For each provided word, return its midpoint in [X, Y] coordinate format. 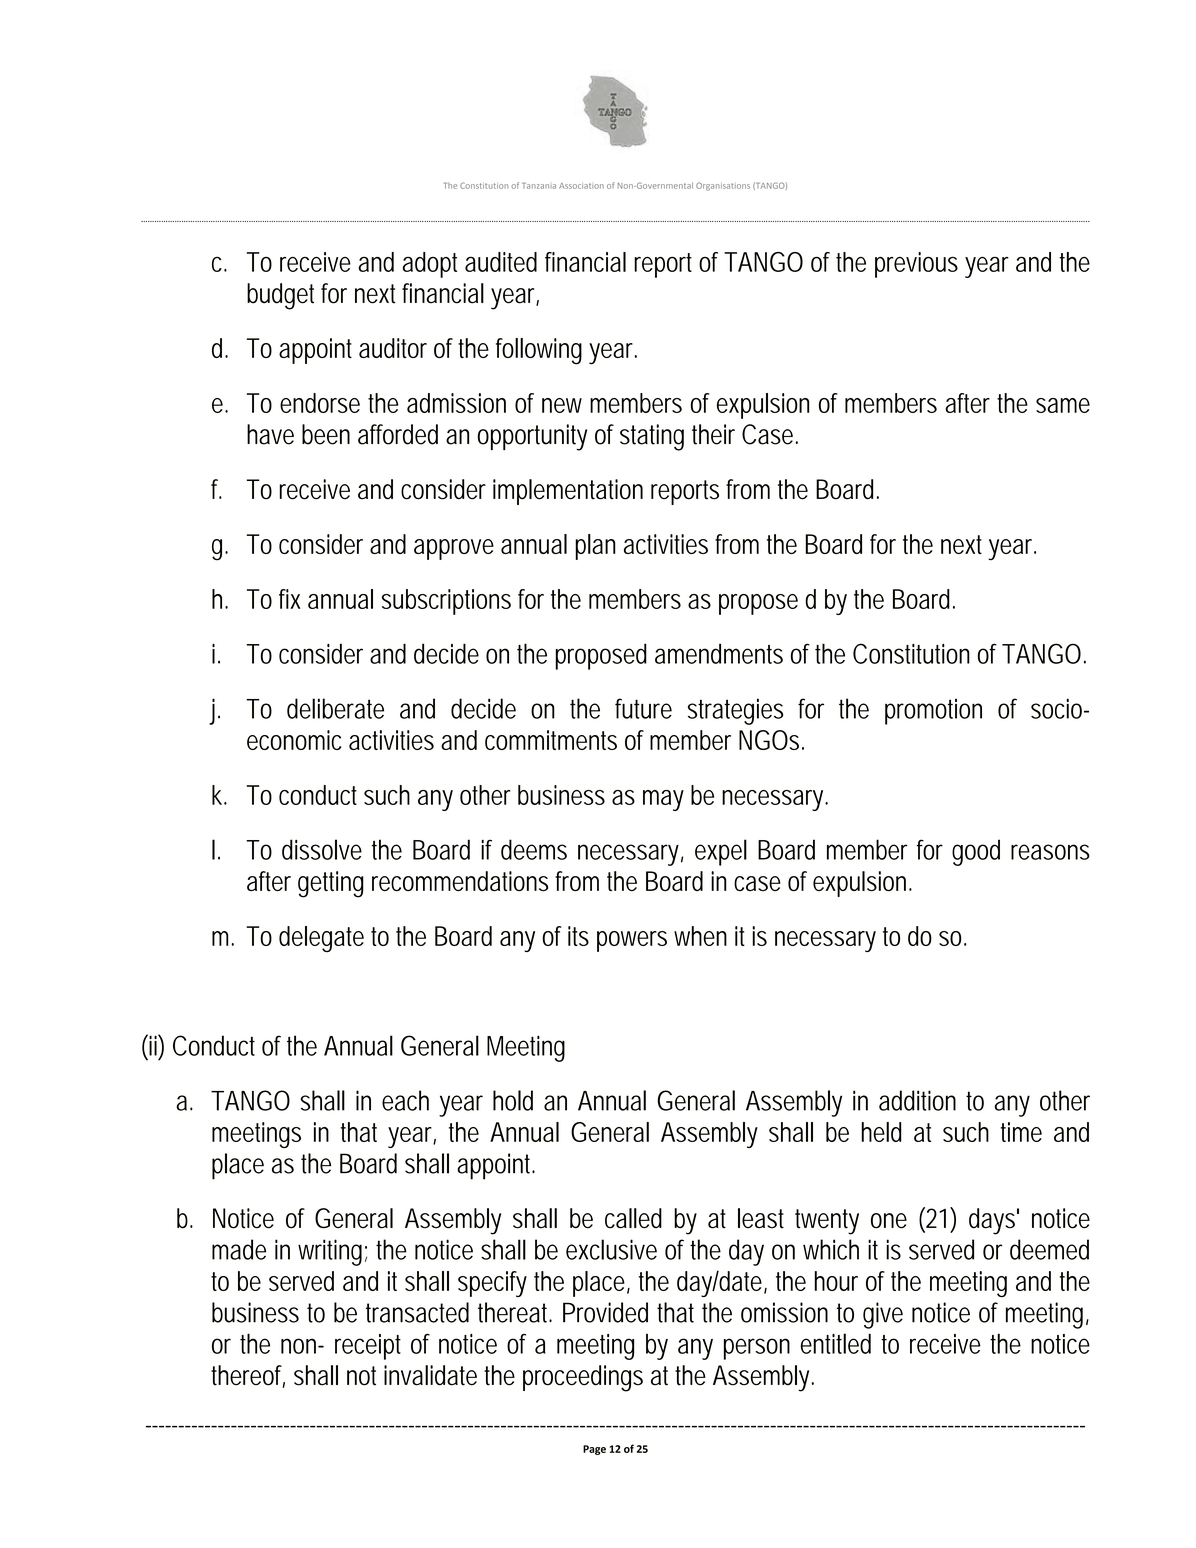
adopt [430, 265]
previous [916, 265]
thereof [248, 1376]
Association [581, 186]
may [663, 800]
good [976, 852]
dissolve [322, 849]
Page [594, 1450]
